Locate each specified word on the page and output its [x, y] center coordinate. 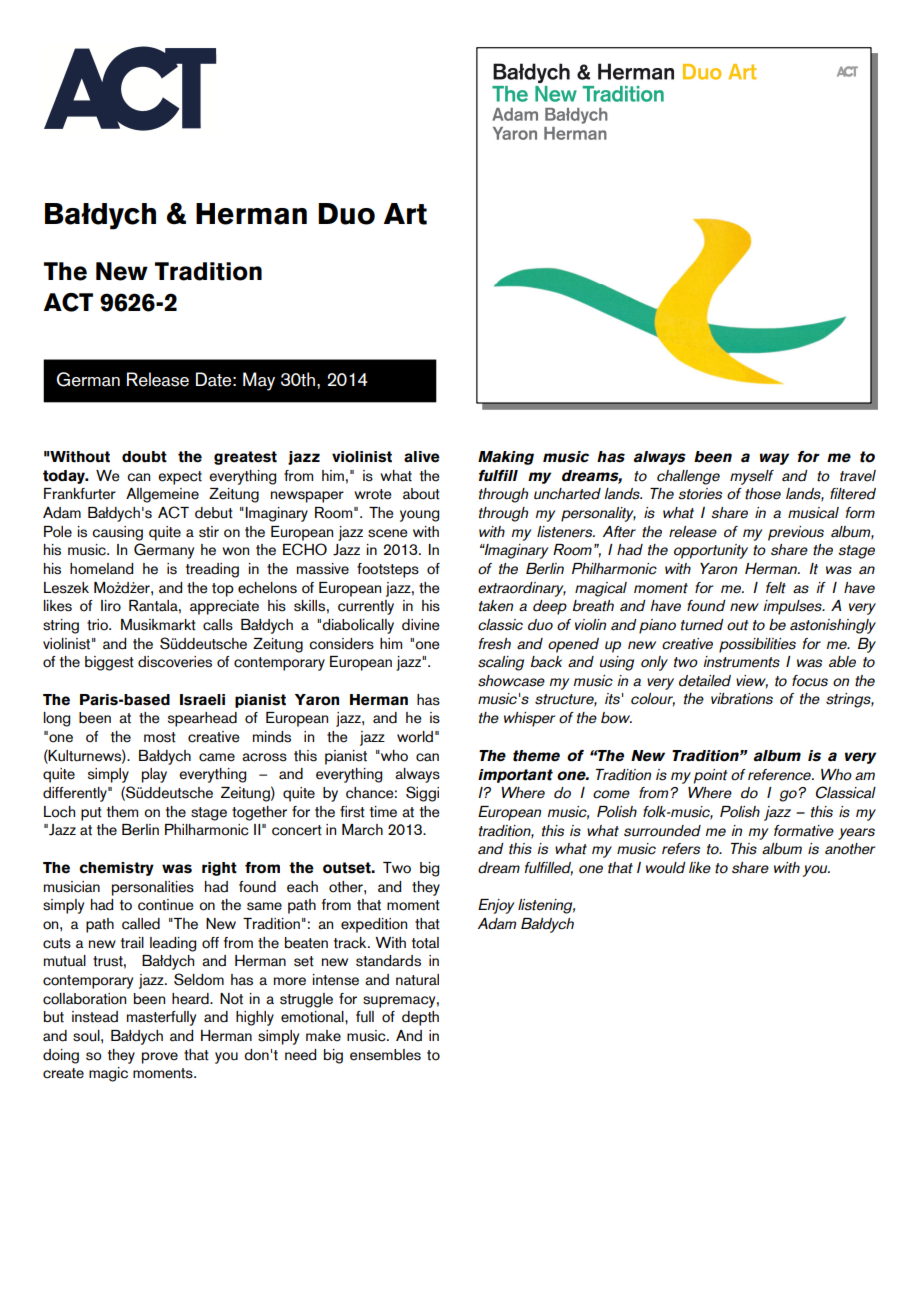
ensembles [385, 1055]
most [160, 737]
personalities [153, 888]
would [666, 868]
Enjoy [496, 906]
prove [160, 1058]
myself [752, 477]
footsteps [388, 570]
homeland [101, 569]
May [259, 381]
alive [422, 457]
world [415, 737]
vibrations [742, 699]
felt [776, 588]
